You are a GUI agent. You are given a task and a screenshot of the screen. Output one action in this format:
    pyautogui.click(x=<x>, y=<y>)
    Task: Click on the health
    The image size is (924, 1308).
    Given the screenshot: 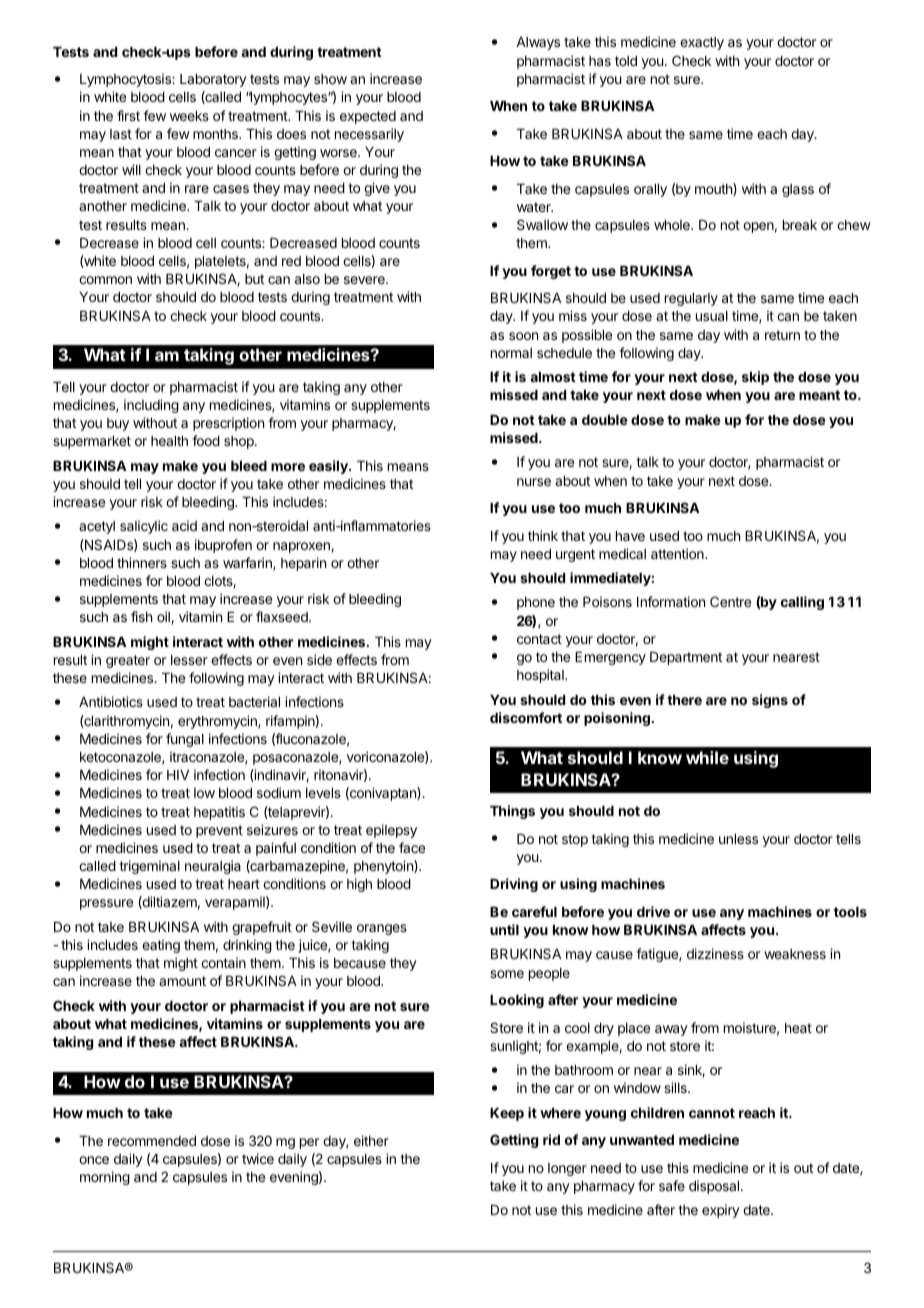 What is the action you would take?
    pyautogui.click(x=169, y=441)
